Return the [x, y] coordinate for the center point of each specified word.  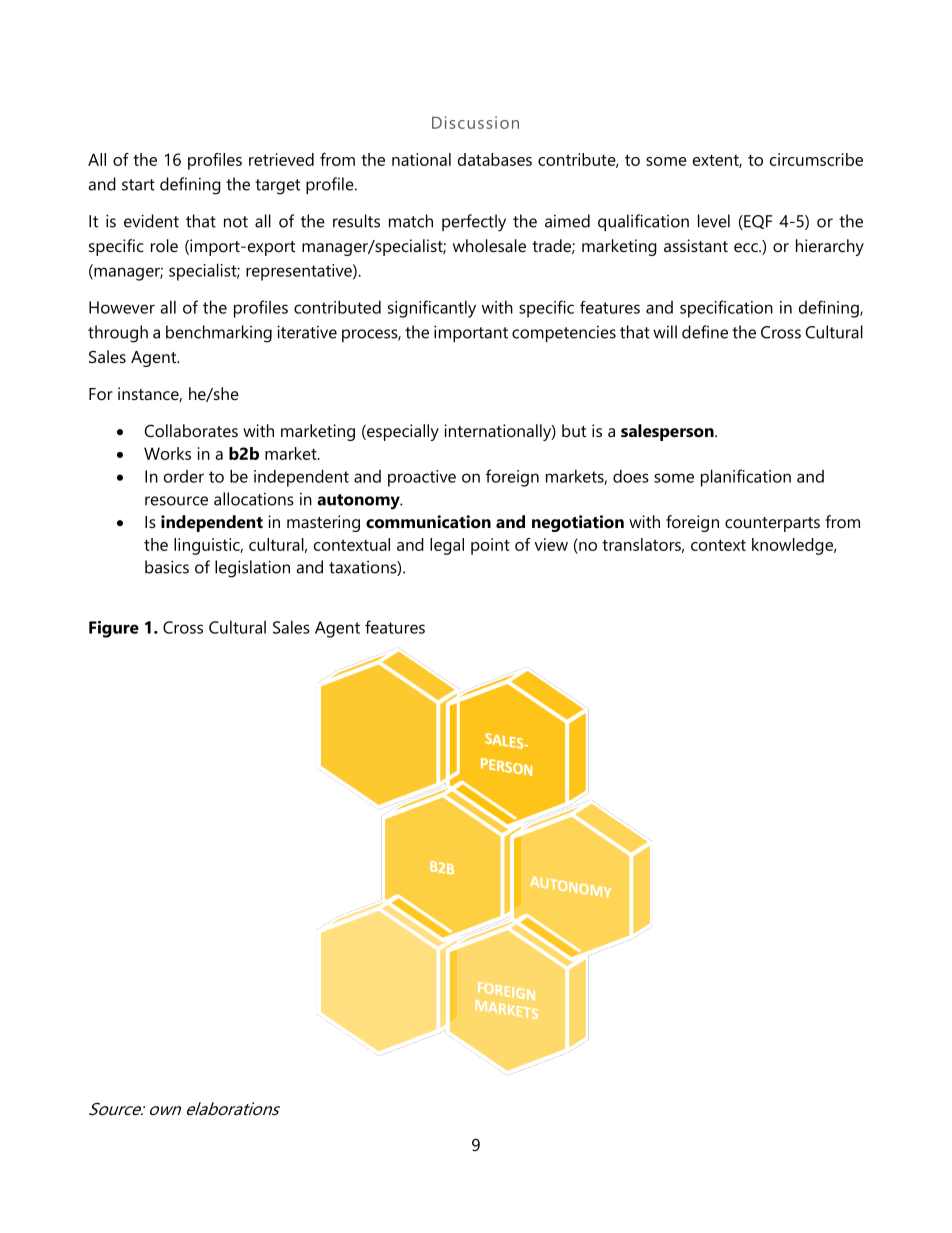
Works [167, 453]
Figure [114, 629]
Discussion [475, 122]
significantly [432, 309]
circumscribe [816, 159]
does [631, 476]
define [705, 332]
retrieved [281, 159]
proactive [422, 478]
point [490, 546]
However [122, 307]
